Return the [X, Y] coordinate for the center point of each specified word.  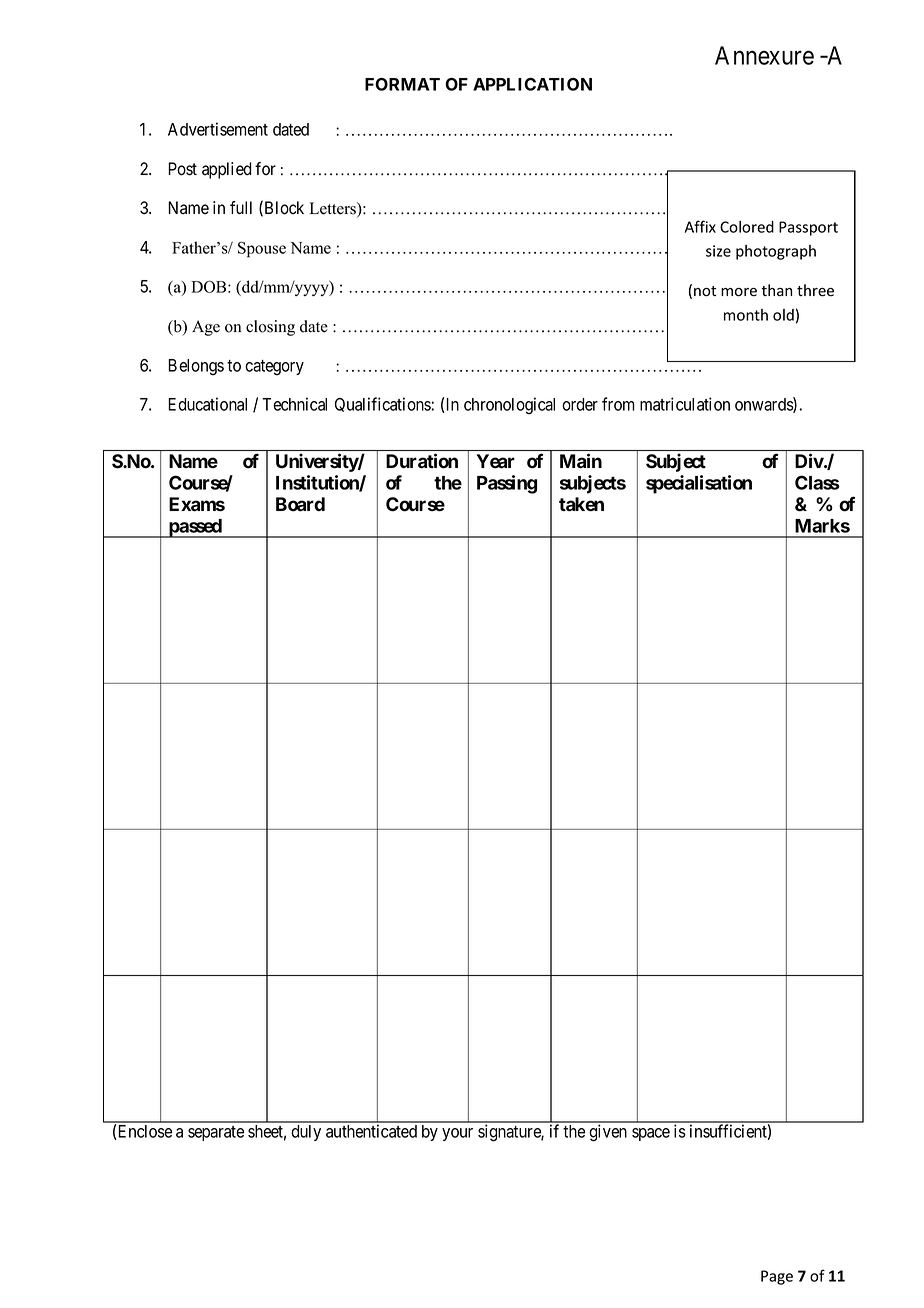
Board [300, 504]
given [608, 1133]
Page [777, 1277]
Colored [747, 227]
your [457, 1134]
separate [216, 1133]
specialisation [699, 484]
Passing [507, 484]
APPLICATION [532, 84]
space [651, 1134]
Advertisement [218, 129]
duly [306, 1133]
